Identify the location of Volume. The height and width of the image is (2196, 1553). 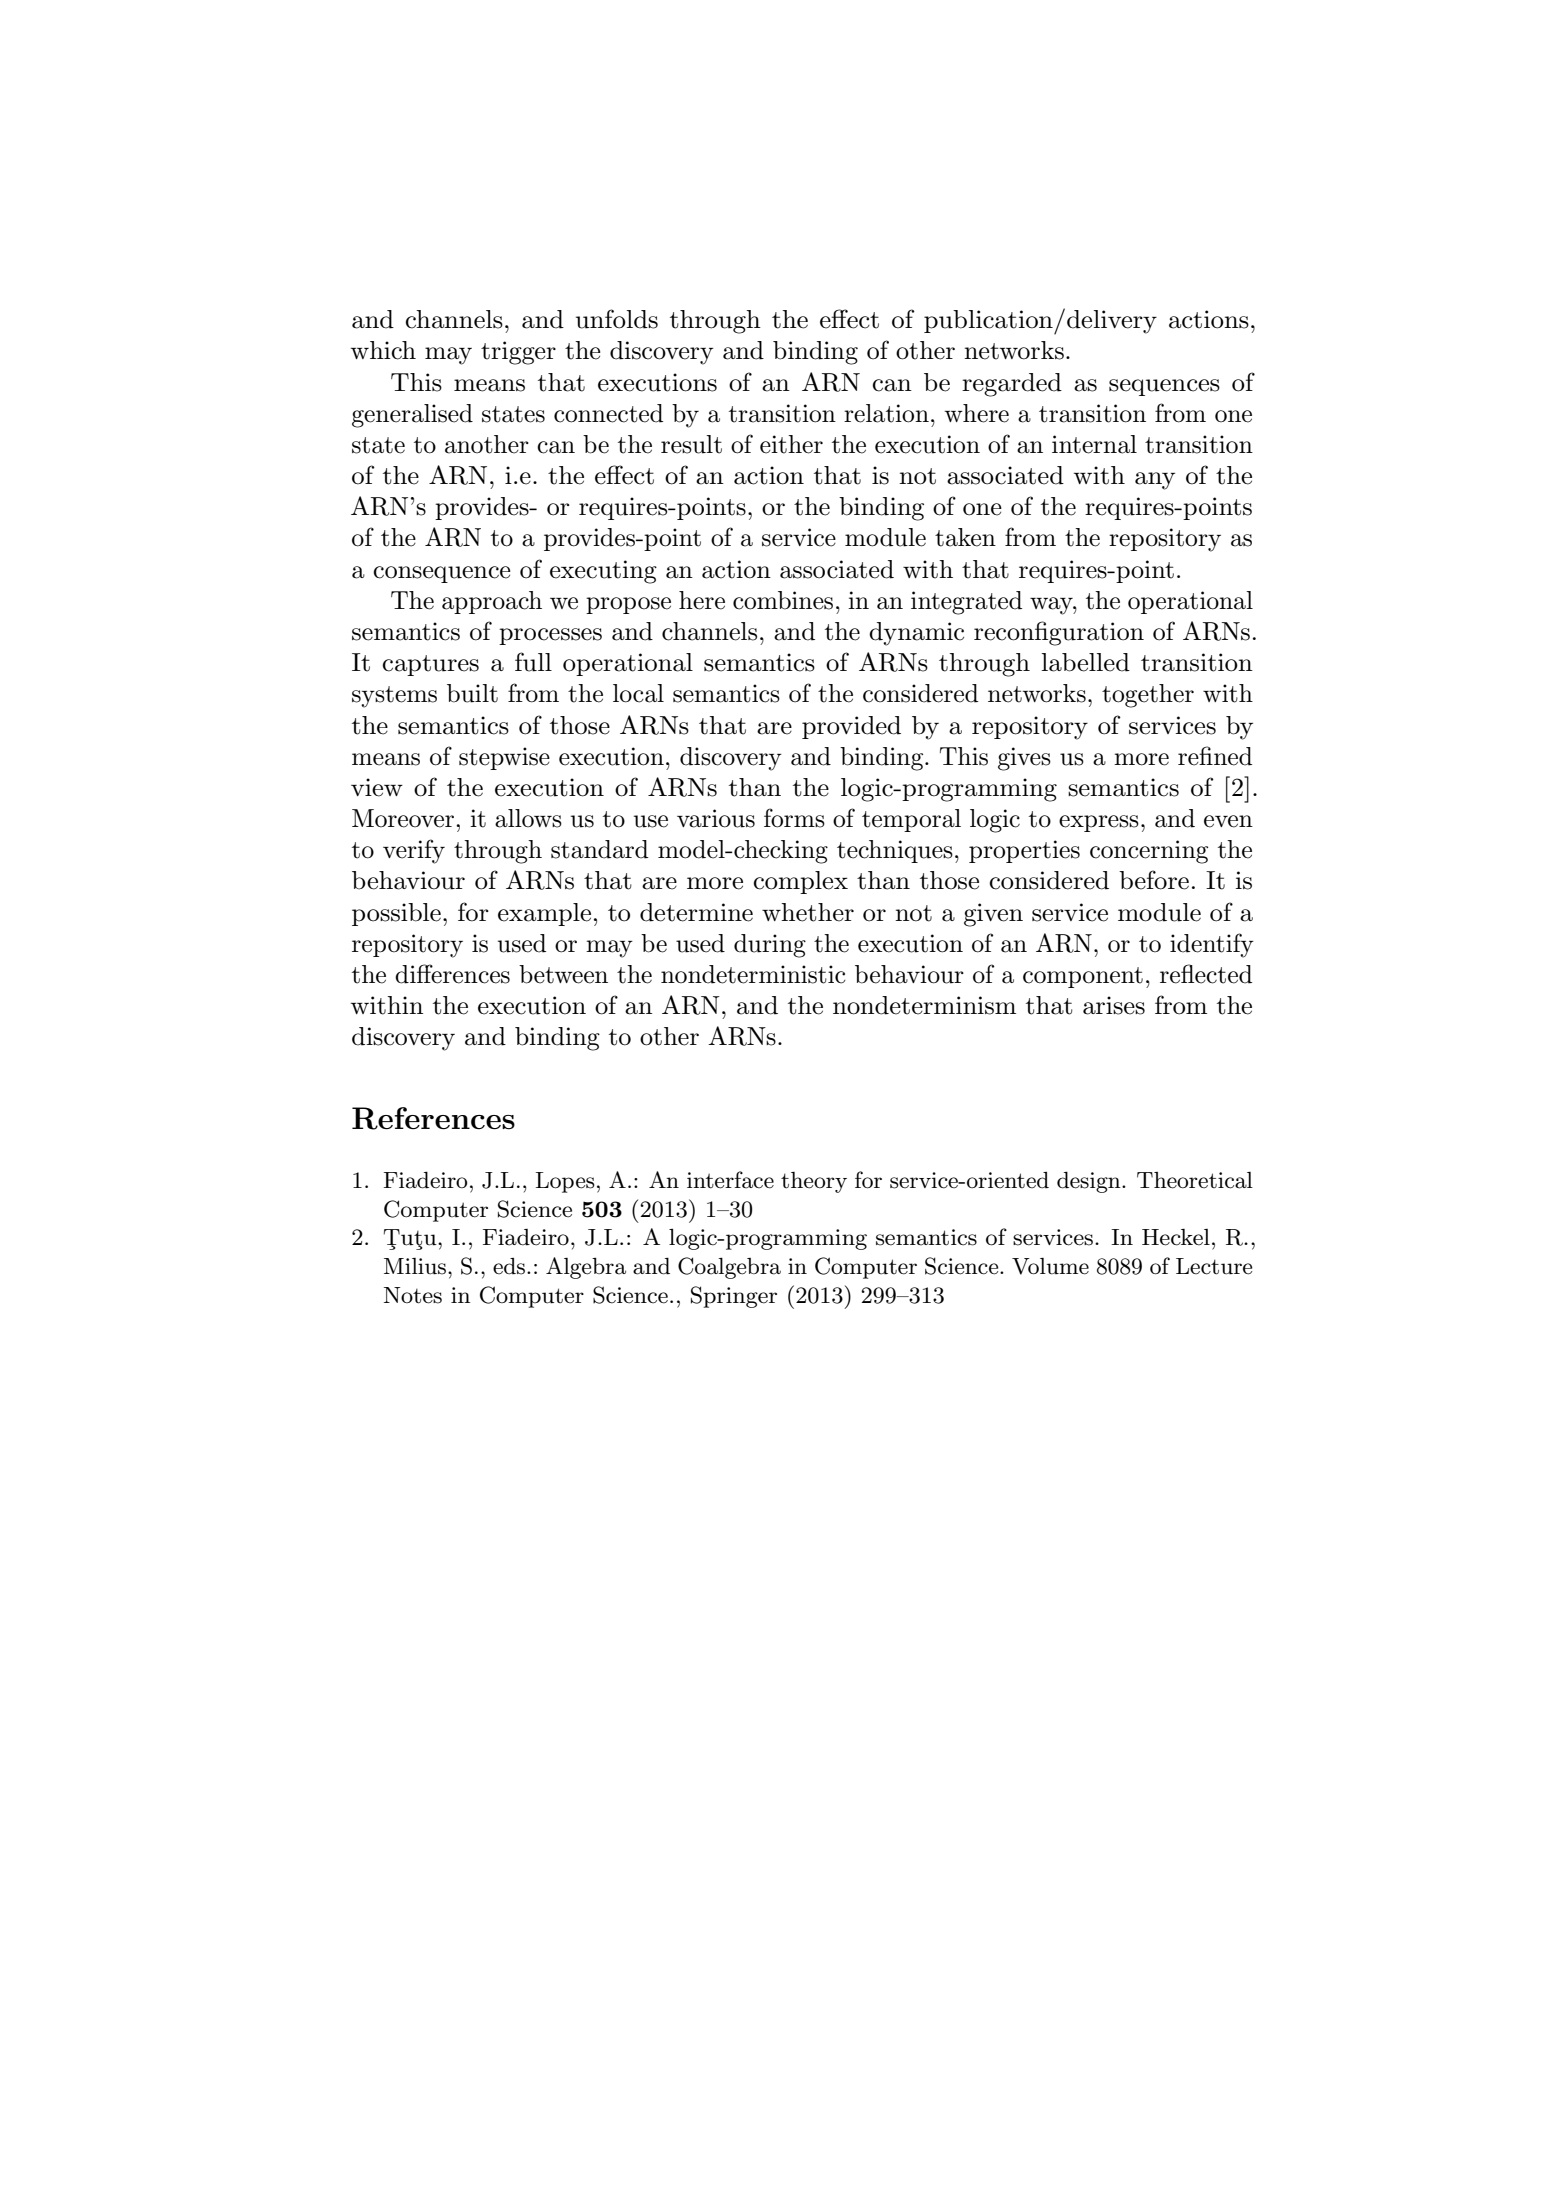
(1050, 1266).
